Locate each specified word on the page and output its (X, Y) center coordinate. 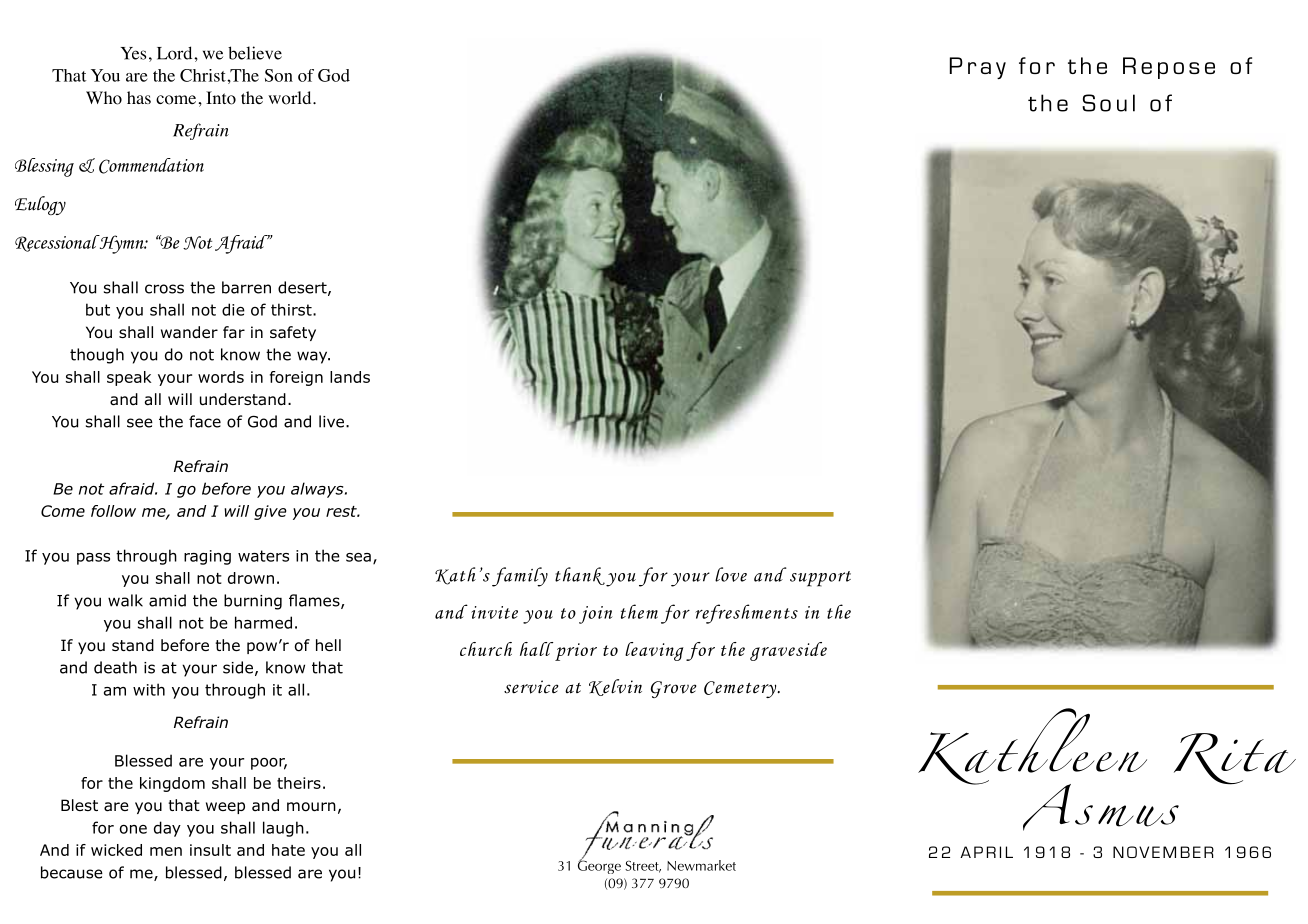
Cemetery (741, 689)
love (731, 574)
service (531, 687)
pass (93, 559)
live (331, 421)
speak (129, 378)
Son (279, 75)
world (291, 98)
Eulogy (40, 205)
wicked (116, 850)
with (149, 689)
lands (350, 377)
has (139, 97)
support (820, 579)
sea (358, 557)
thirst (292, 309)
